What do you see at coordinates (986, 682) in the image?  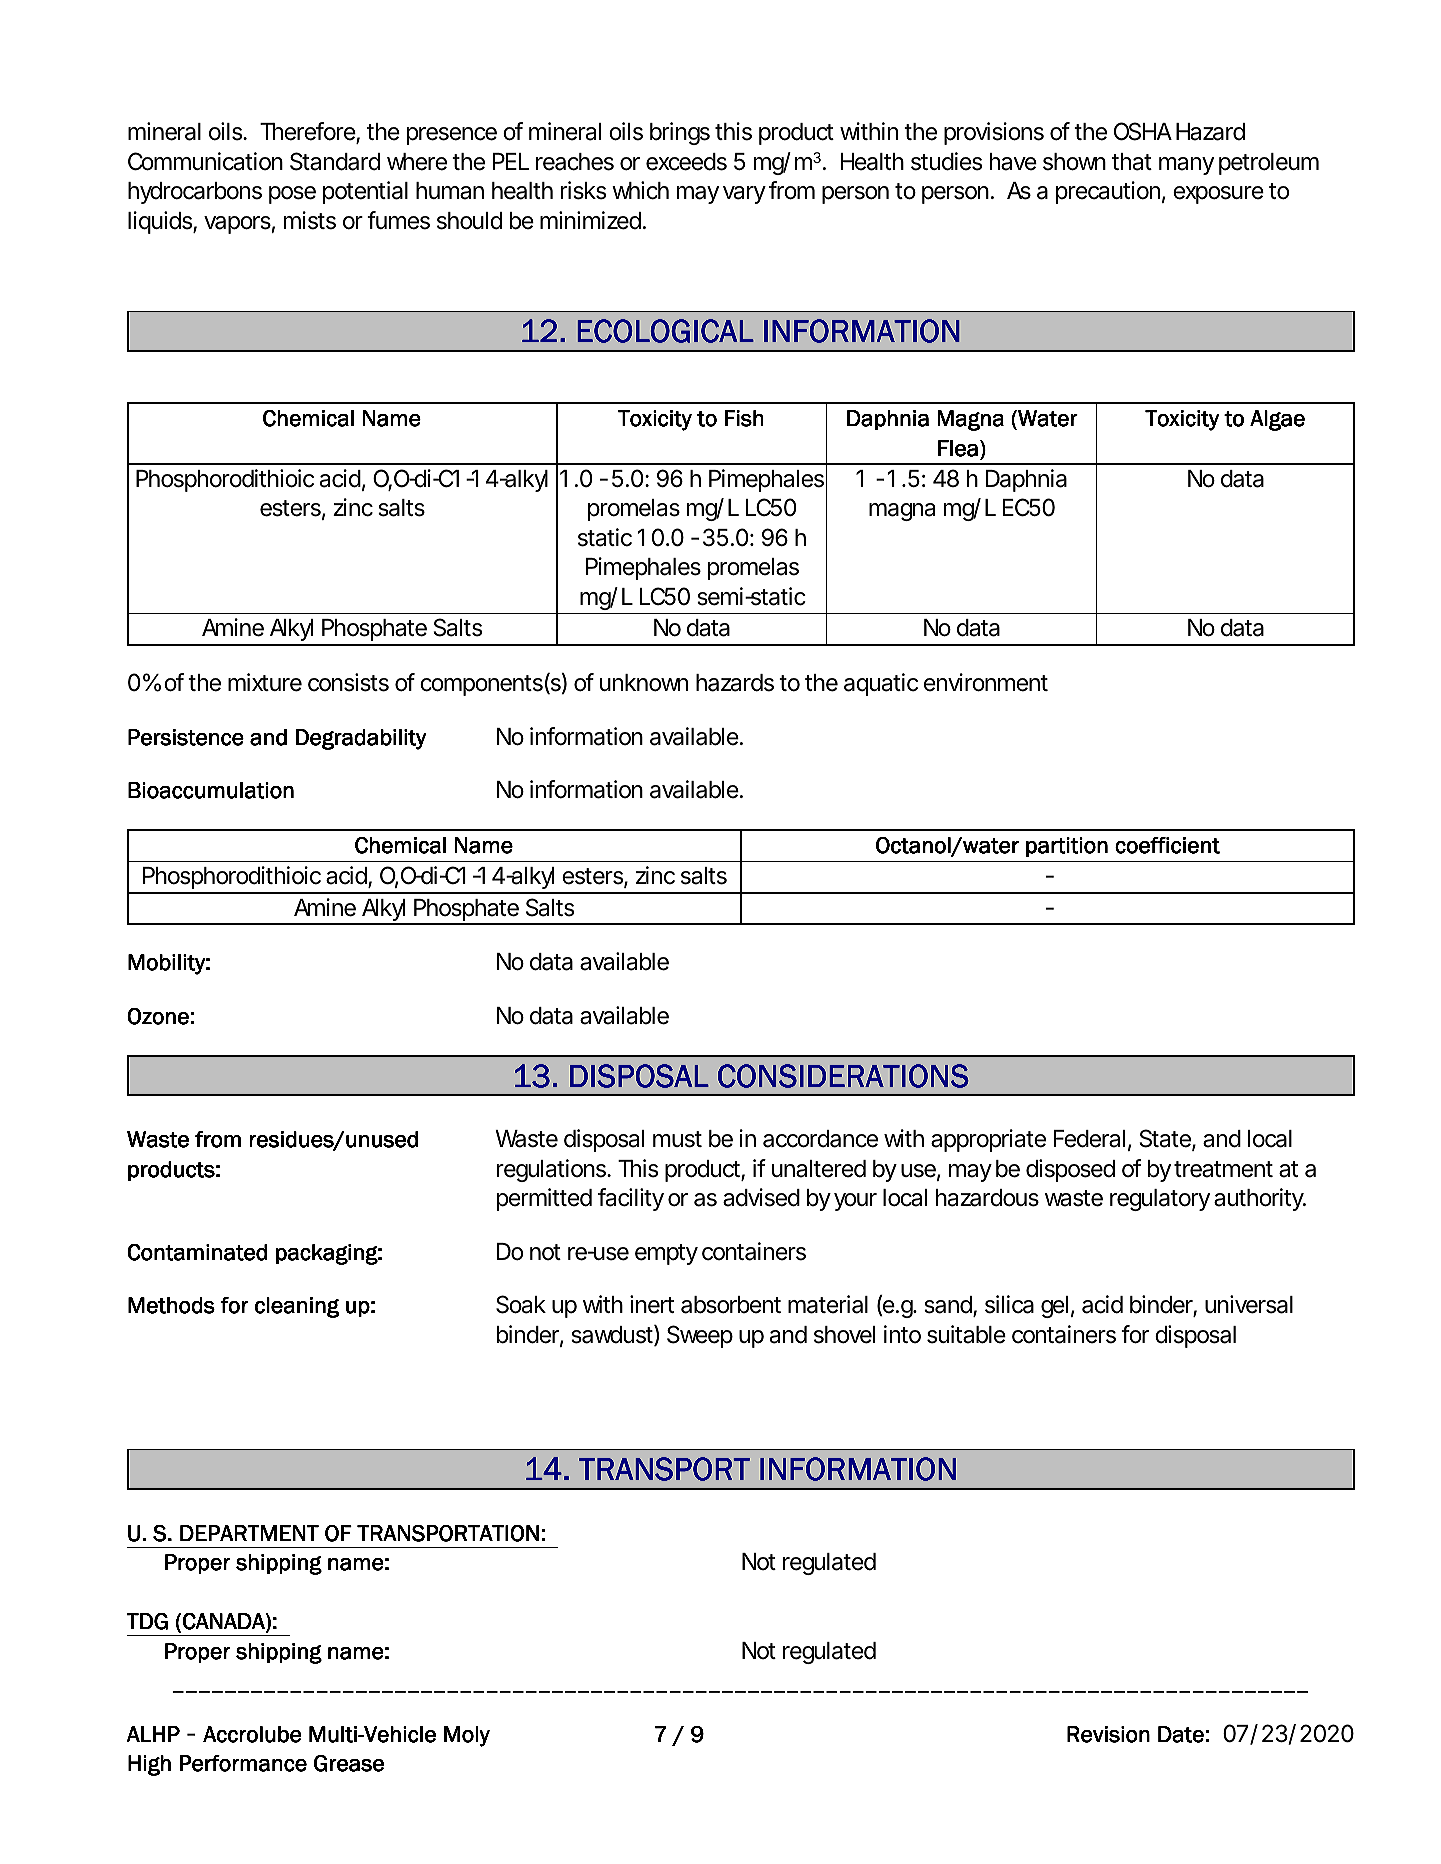 I see `environment` at bounding box center [986, 682].
